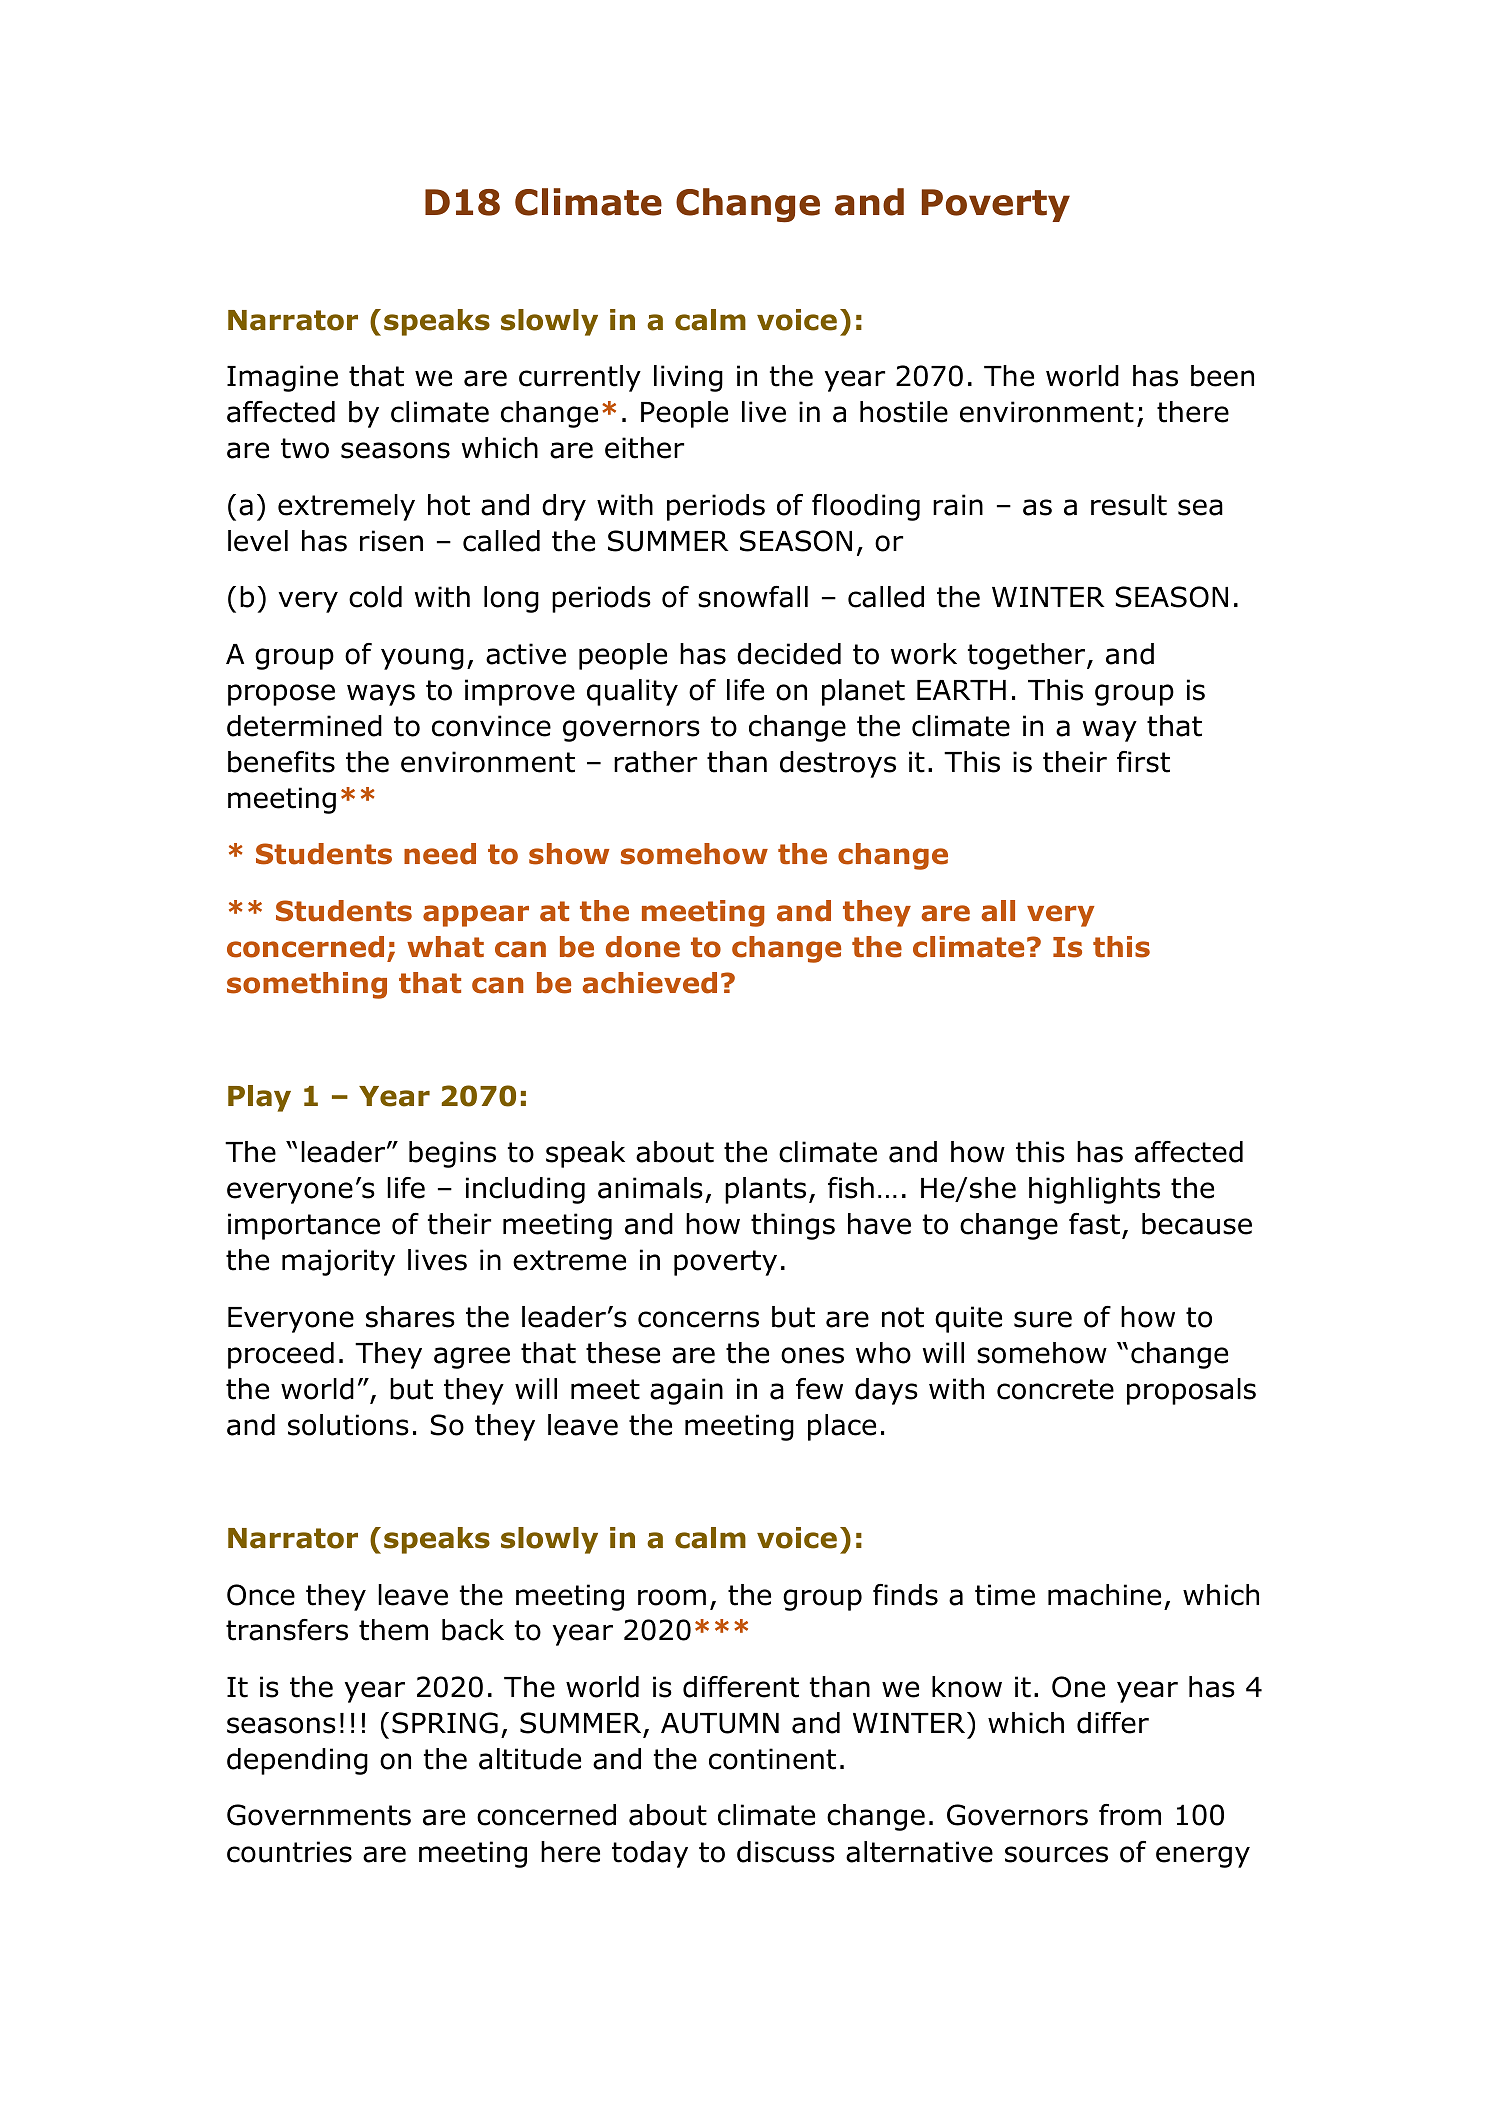  Describe the element at coordinates (688, 378) in the screenshot. I see `living` at that location.
